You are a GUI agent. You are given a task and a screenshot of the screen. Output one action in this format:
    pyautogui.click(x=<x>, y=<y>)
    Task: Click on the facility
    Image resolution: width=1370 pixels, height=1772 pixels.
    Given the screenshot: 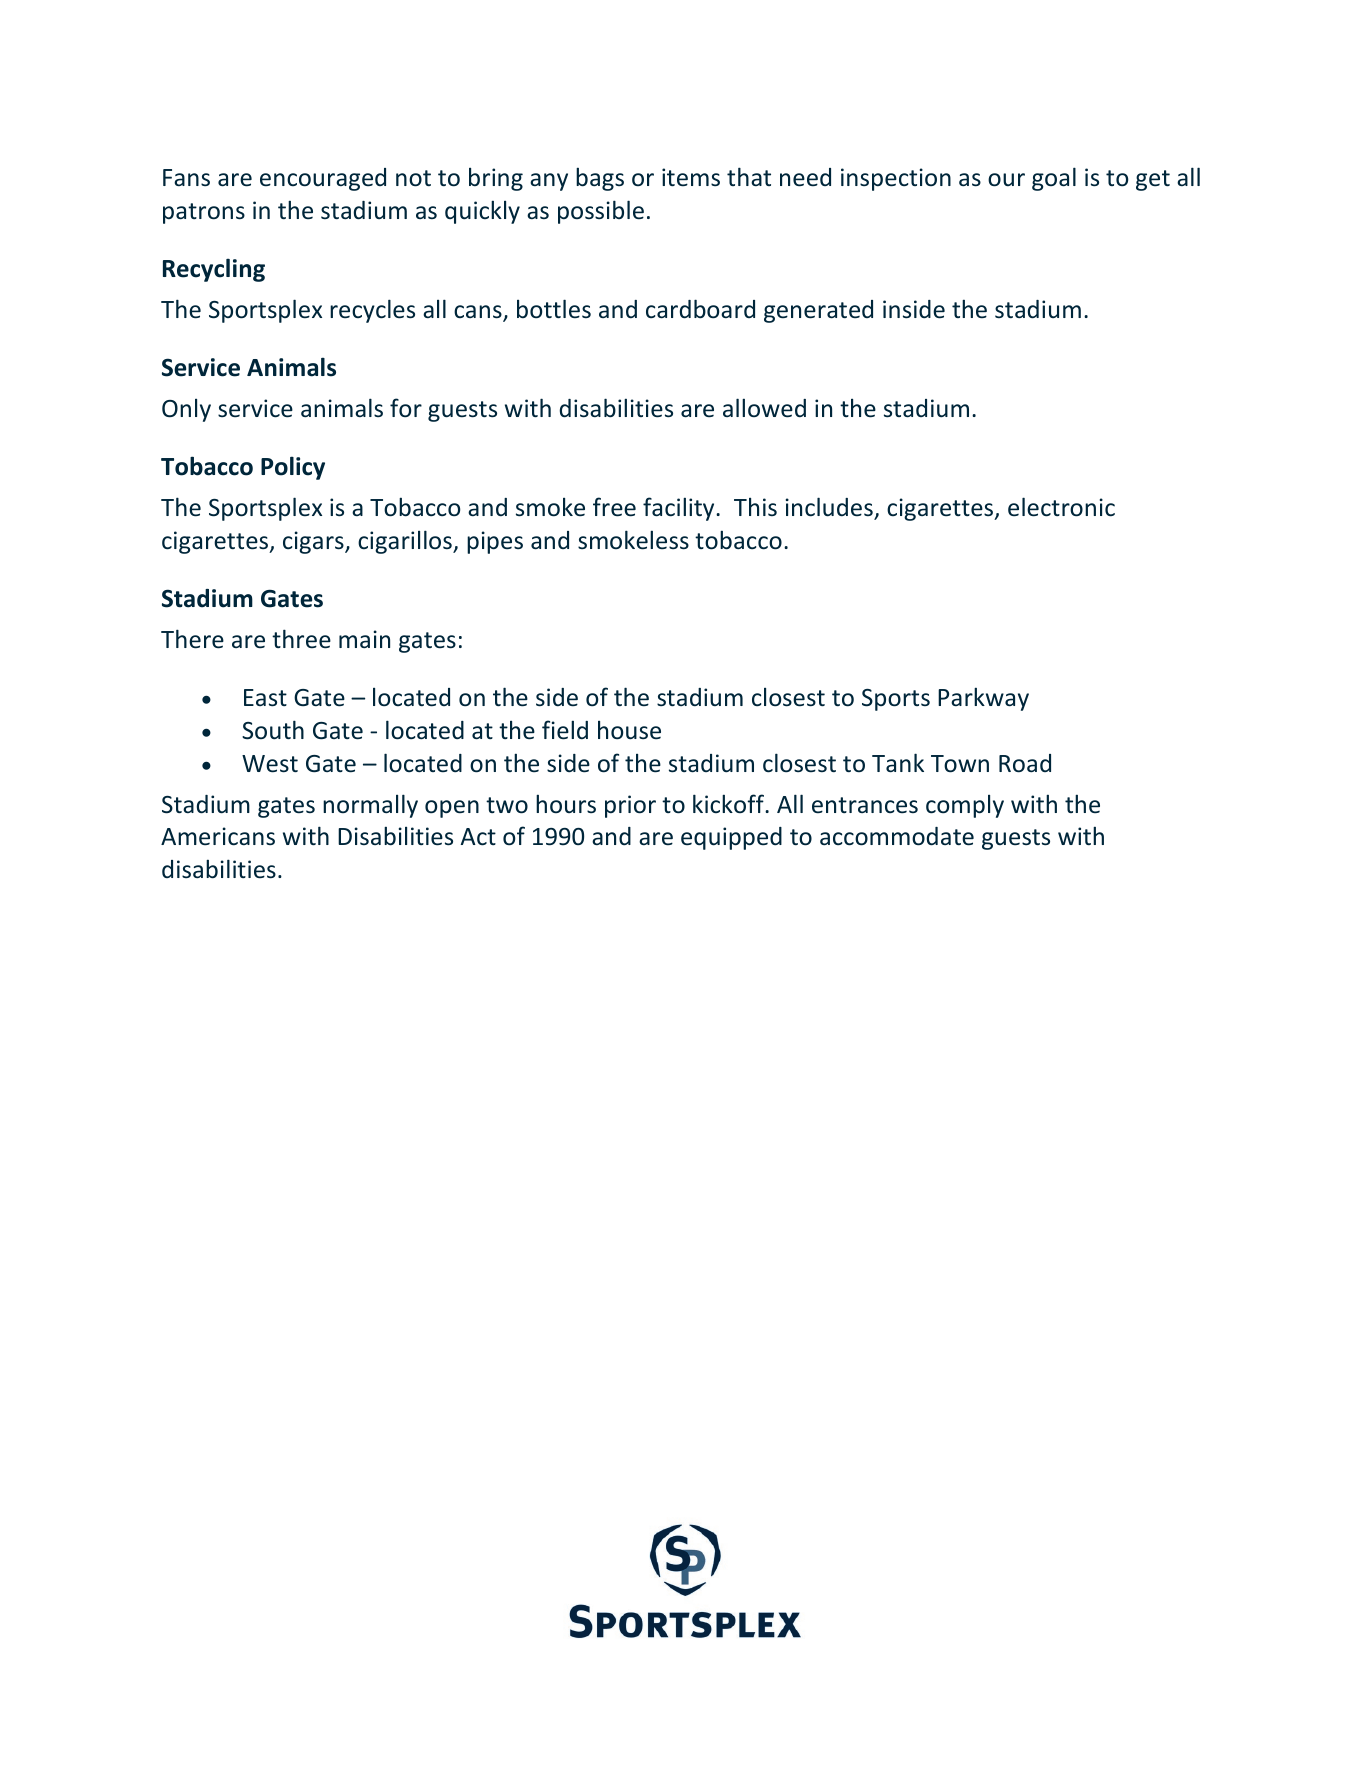 What is the action you would take?
    pyautogui.click(x=680, y=509)
